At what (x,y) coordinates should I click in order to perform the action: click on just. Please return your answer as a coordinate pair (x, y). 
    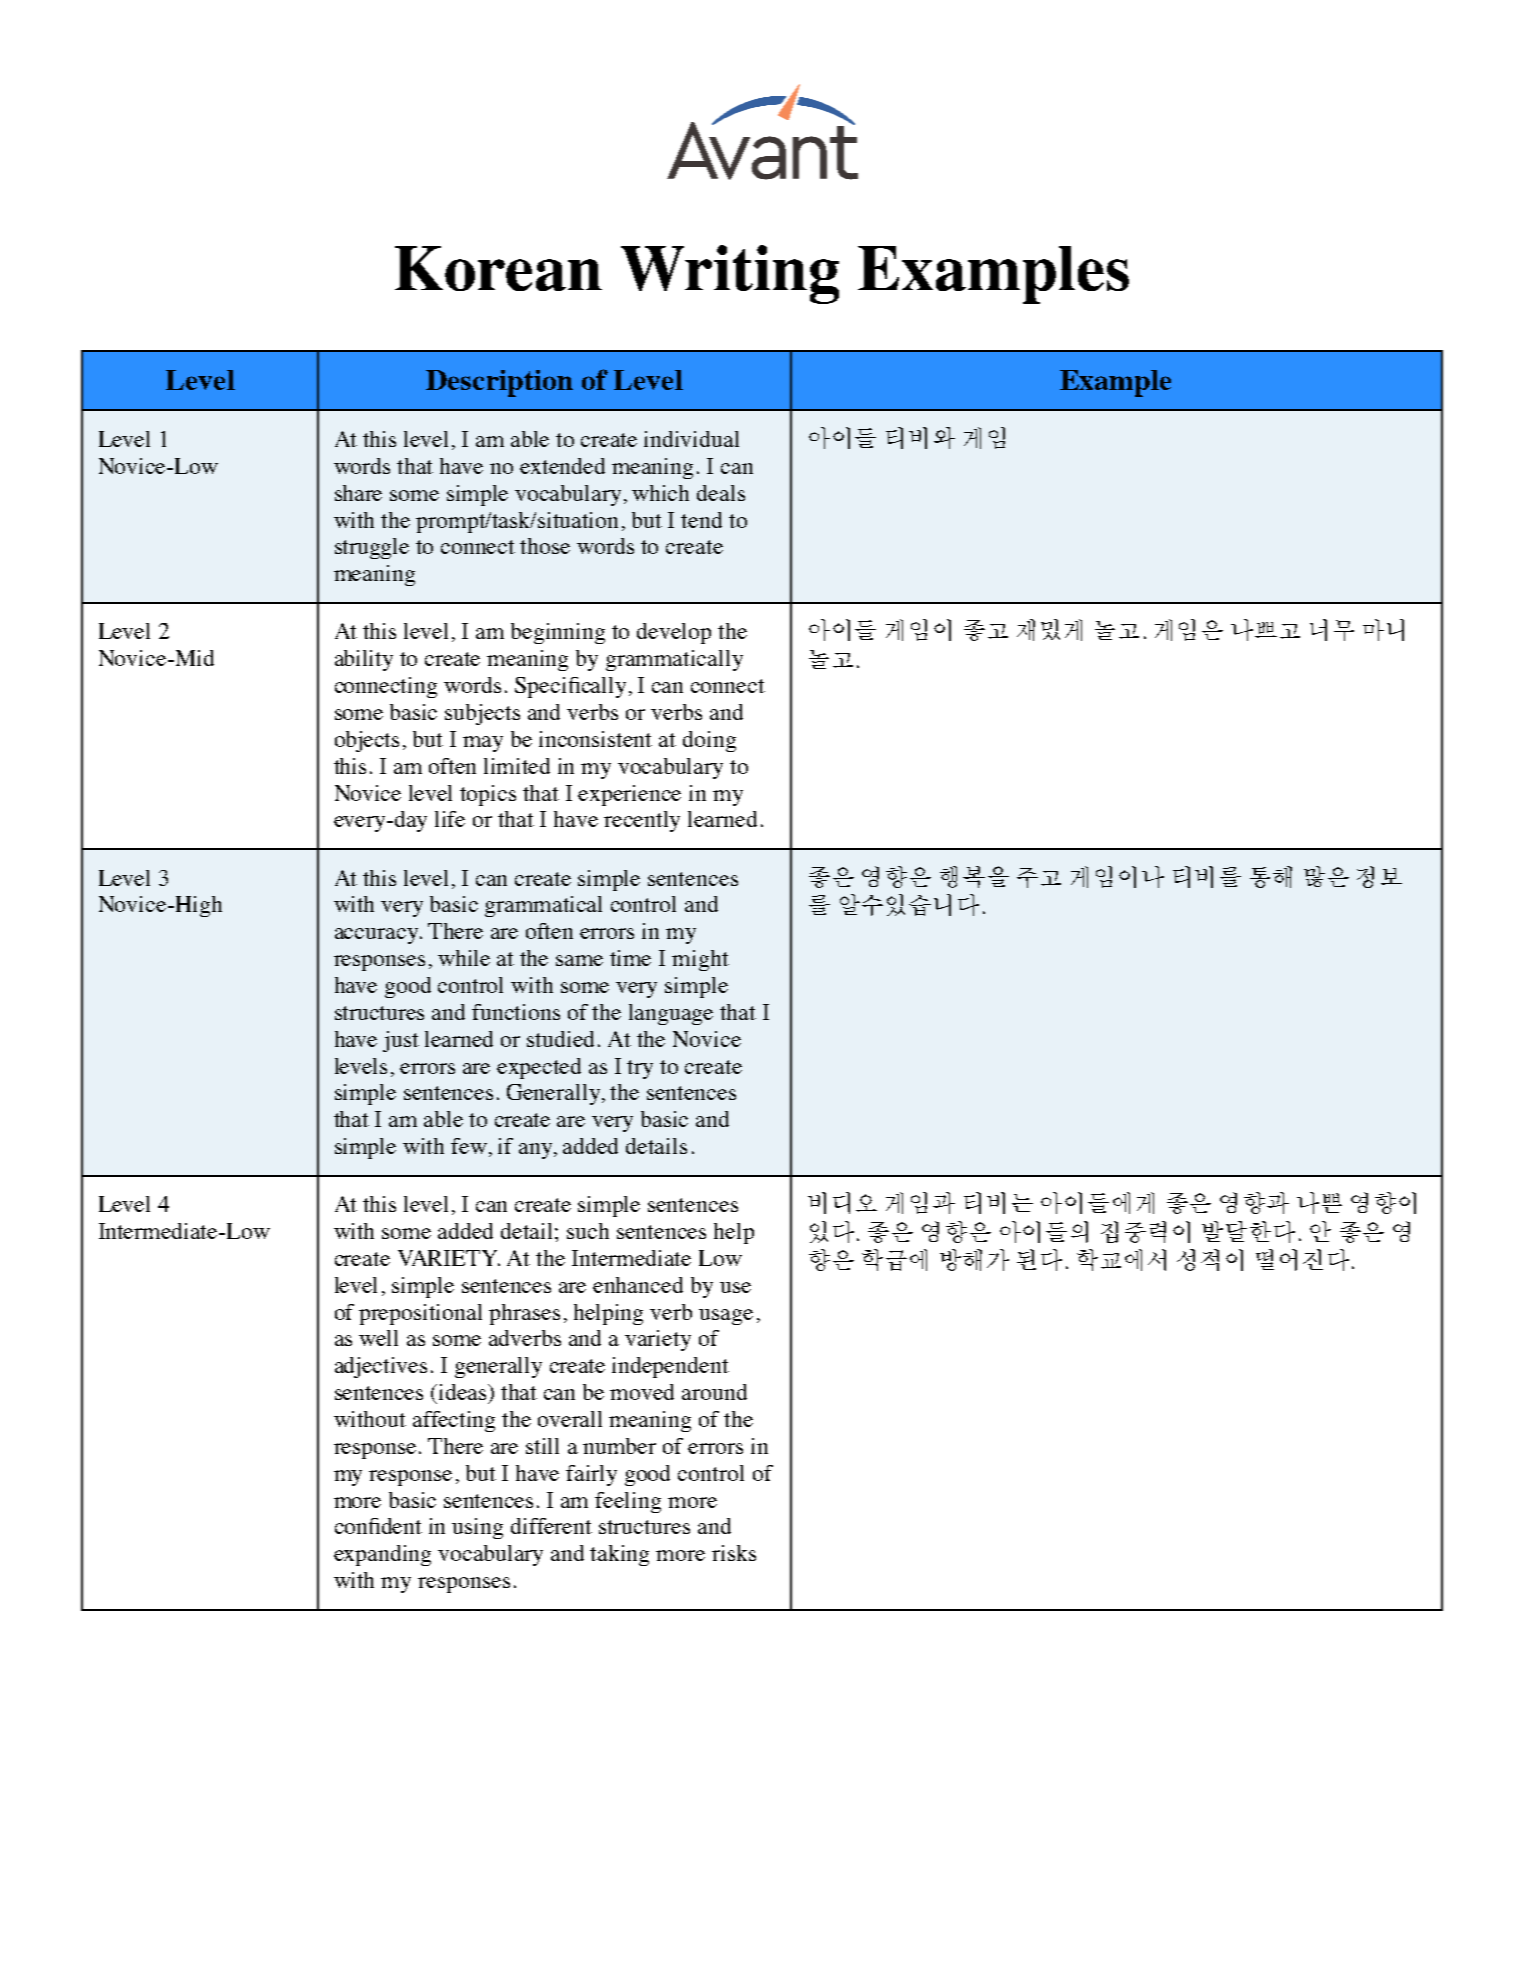
    Looking at the image, I should click on (401, 1041).
